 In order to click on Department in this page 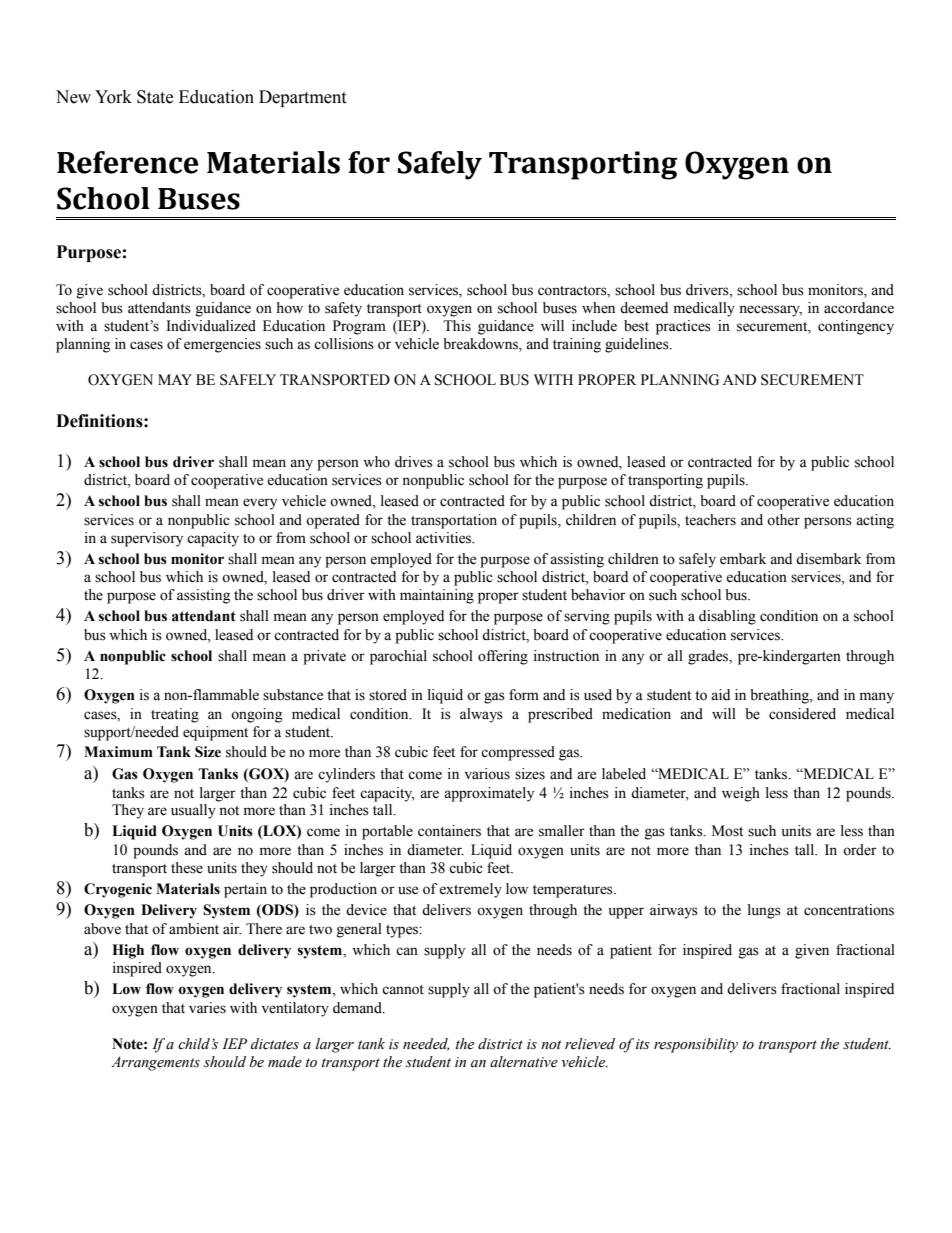, I will do `click(302, 98)`.
